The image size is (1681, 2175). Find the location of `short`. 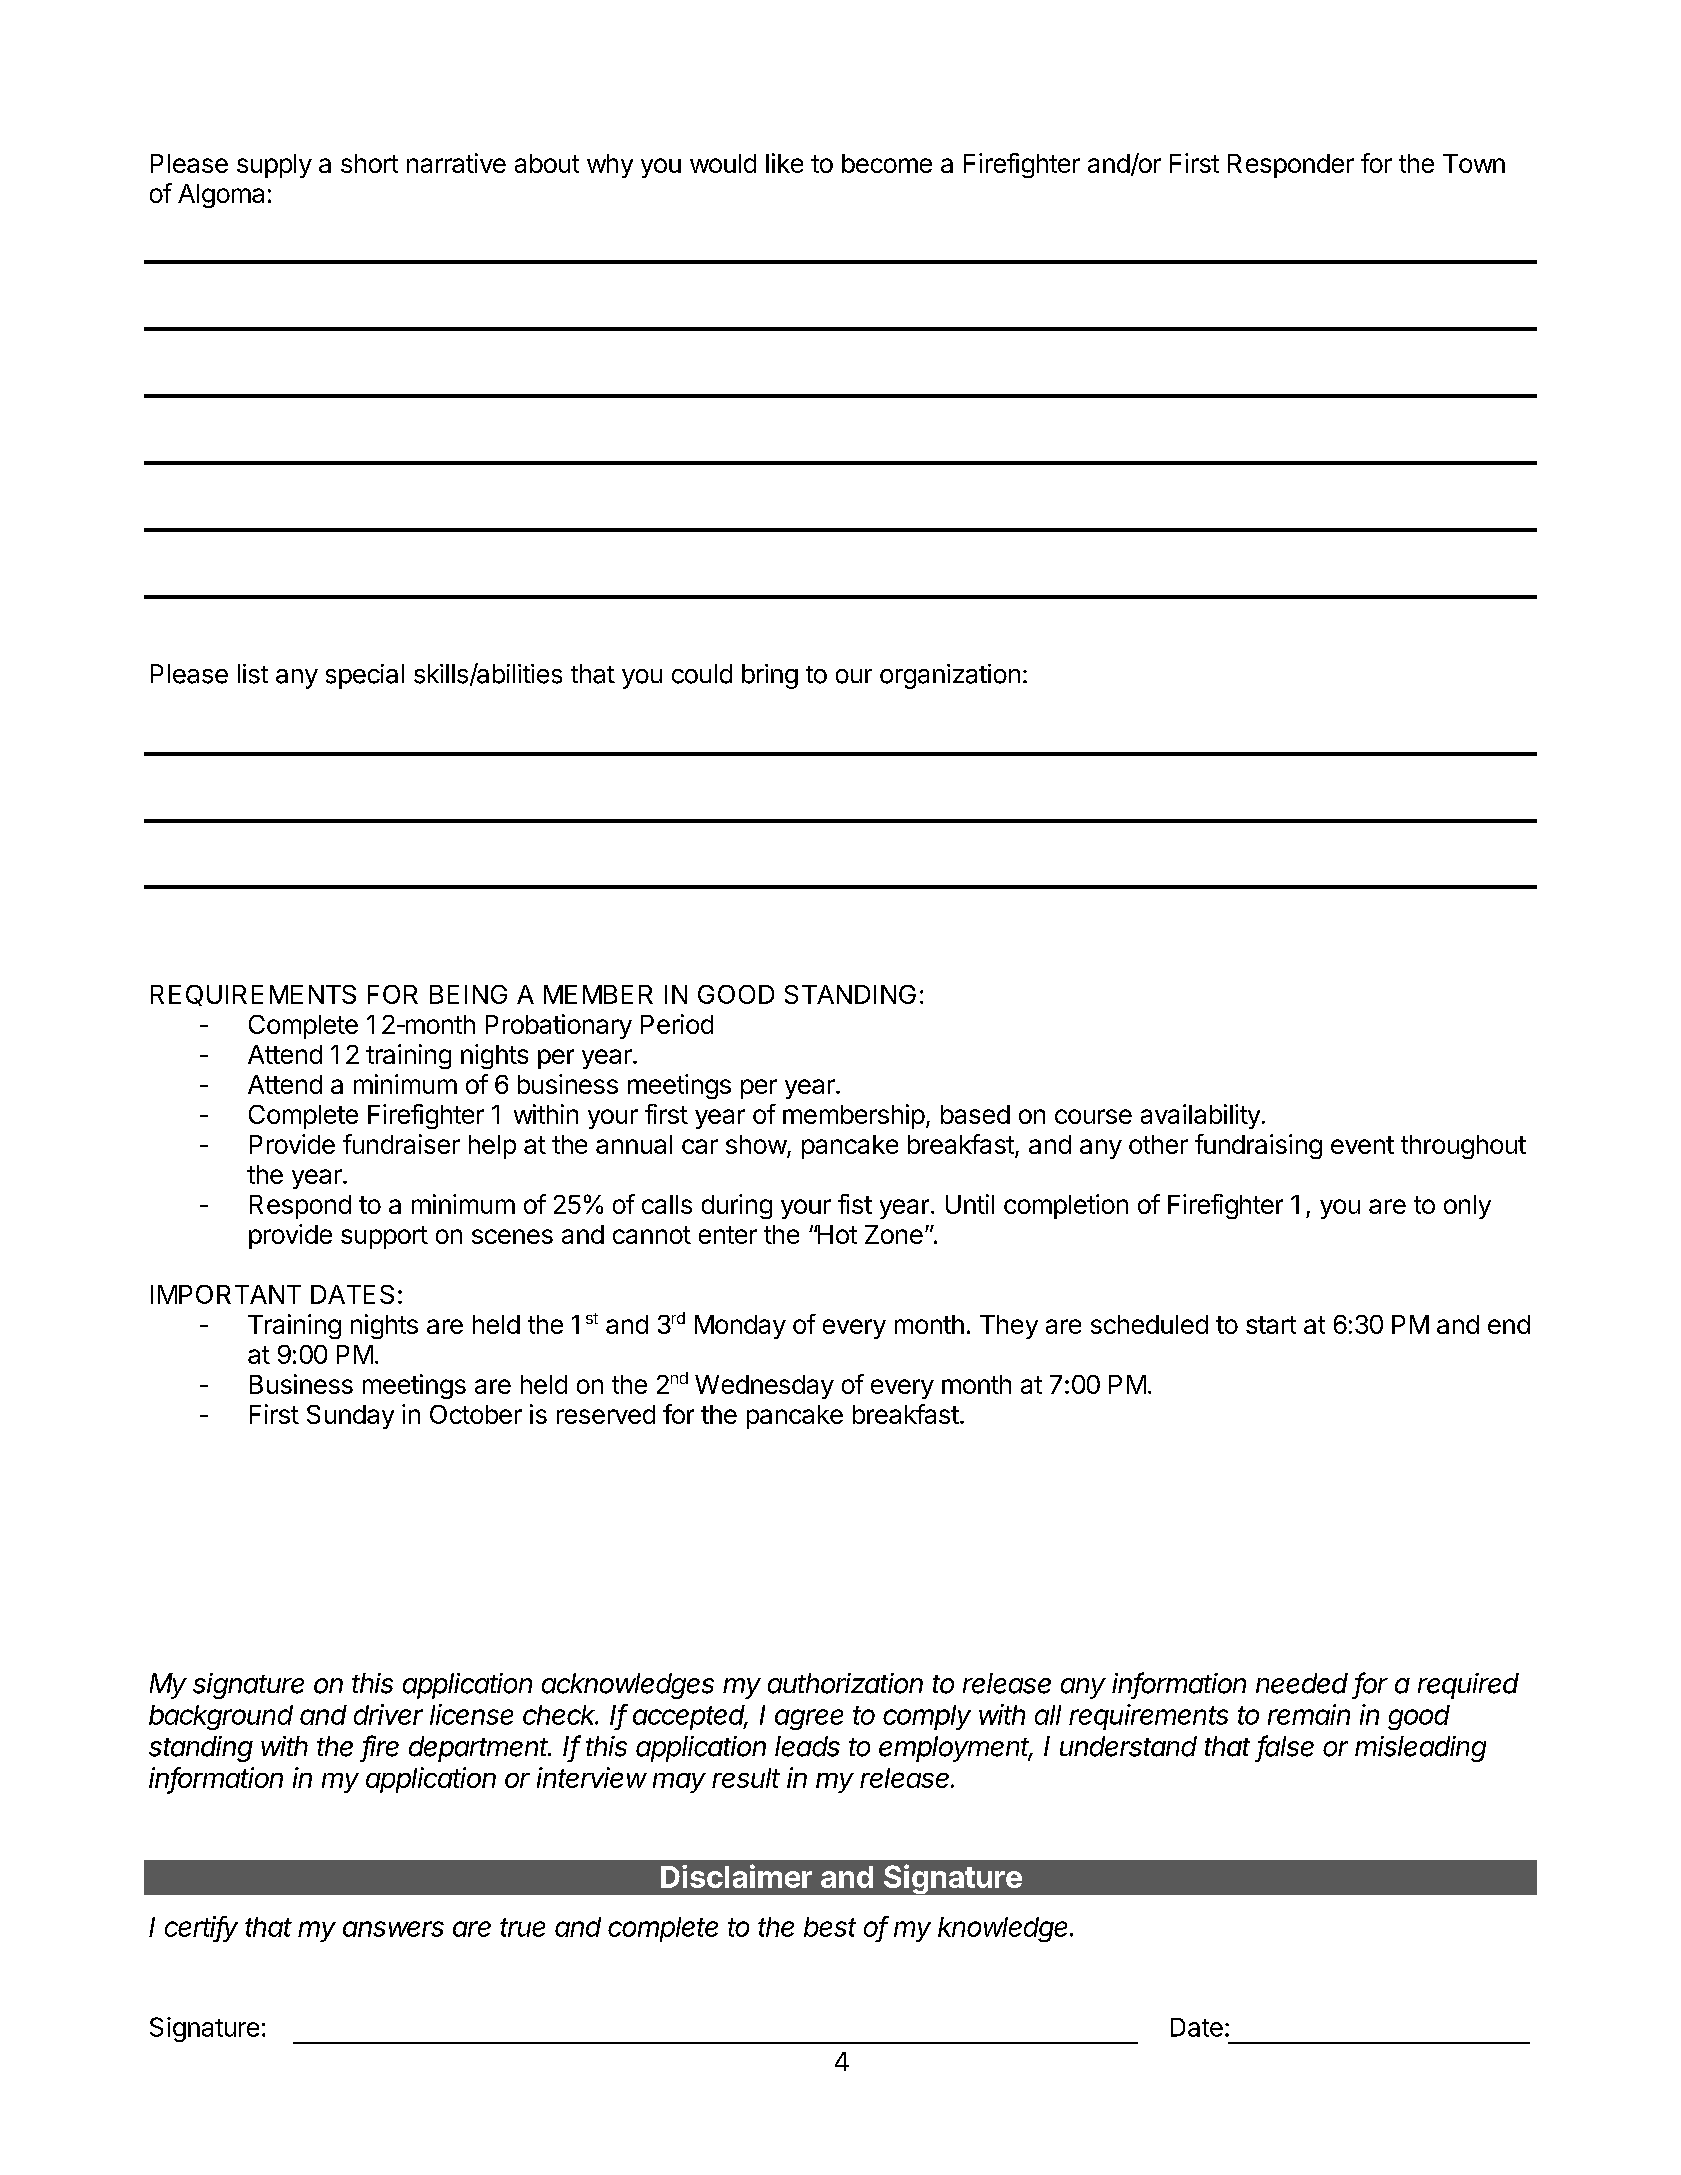

short is located at coordinates (369, 163).
